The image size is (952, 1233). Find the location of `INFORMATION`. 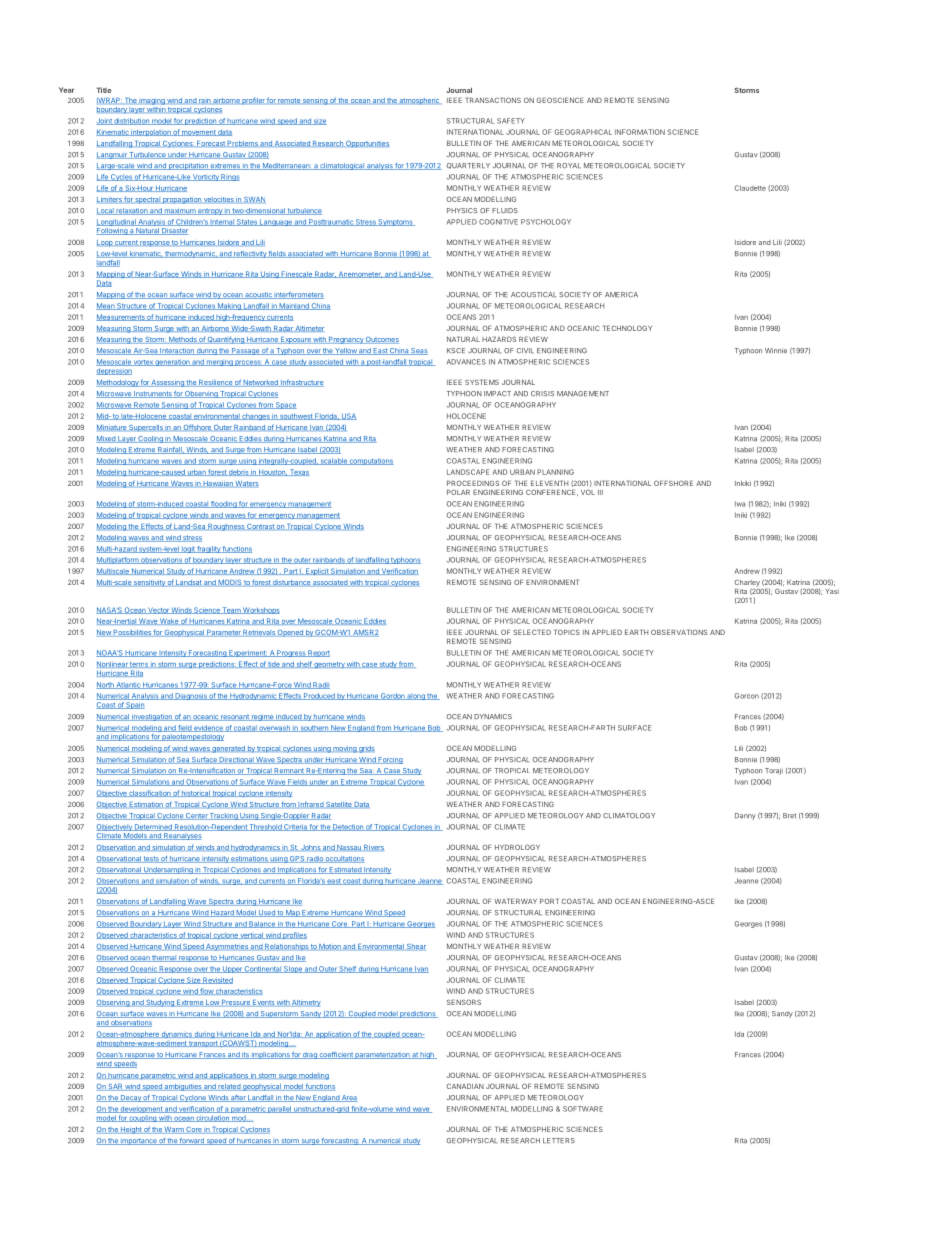

INFORMATION is located at coordinates (640, 132).
